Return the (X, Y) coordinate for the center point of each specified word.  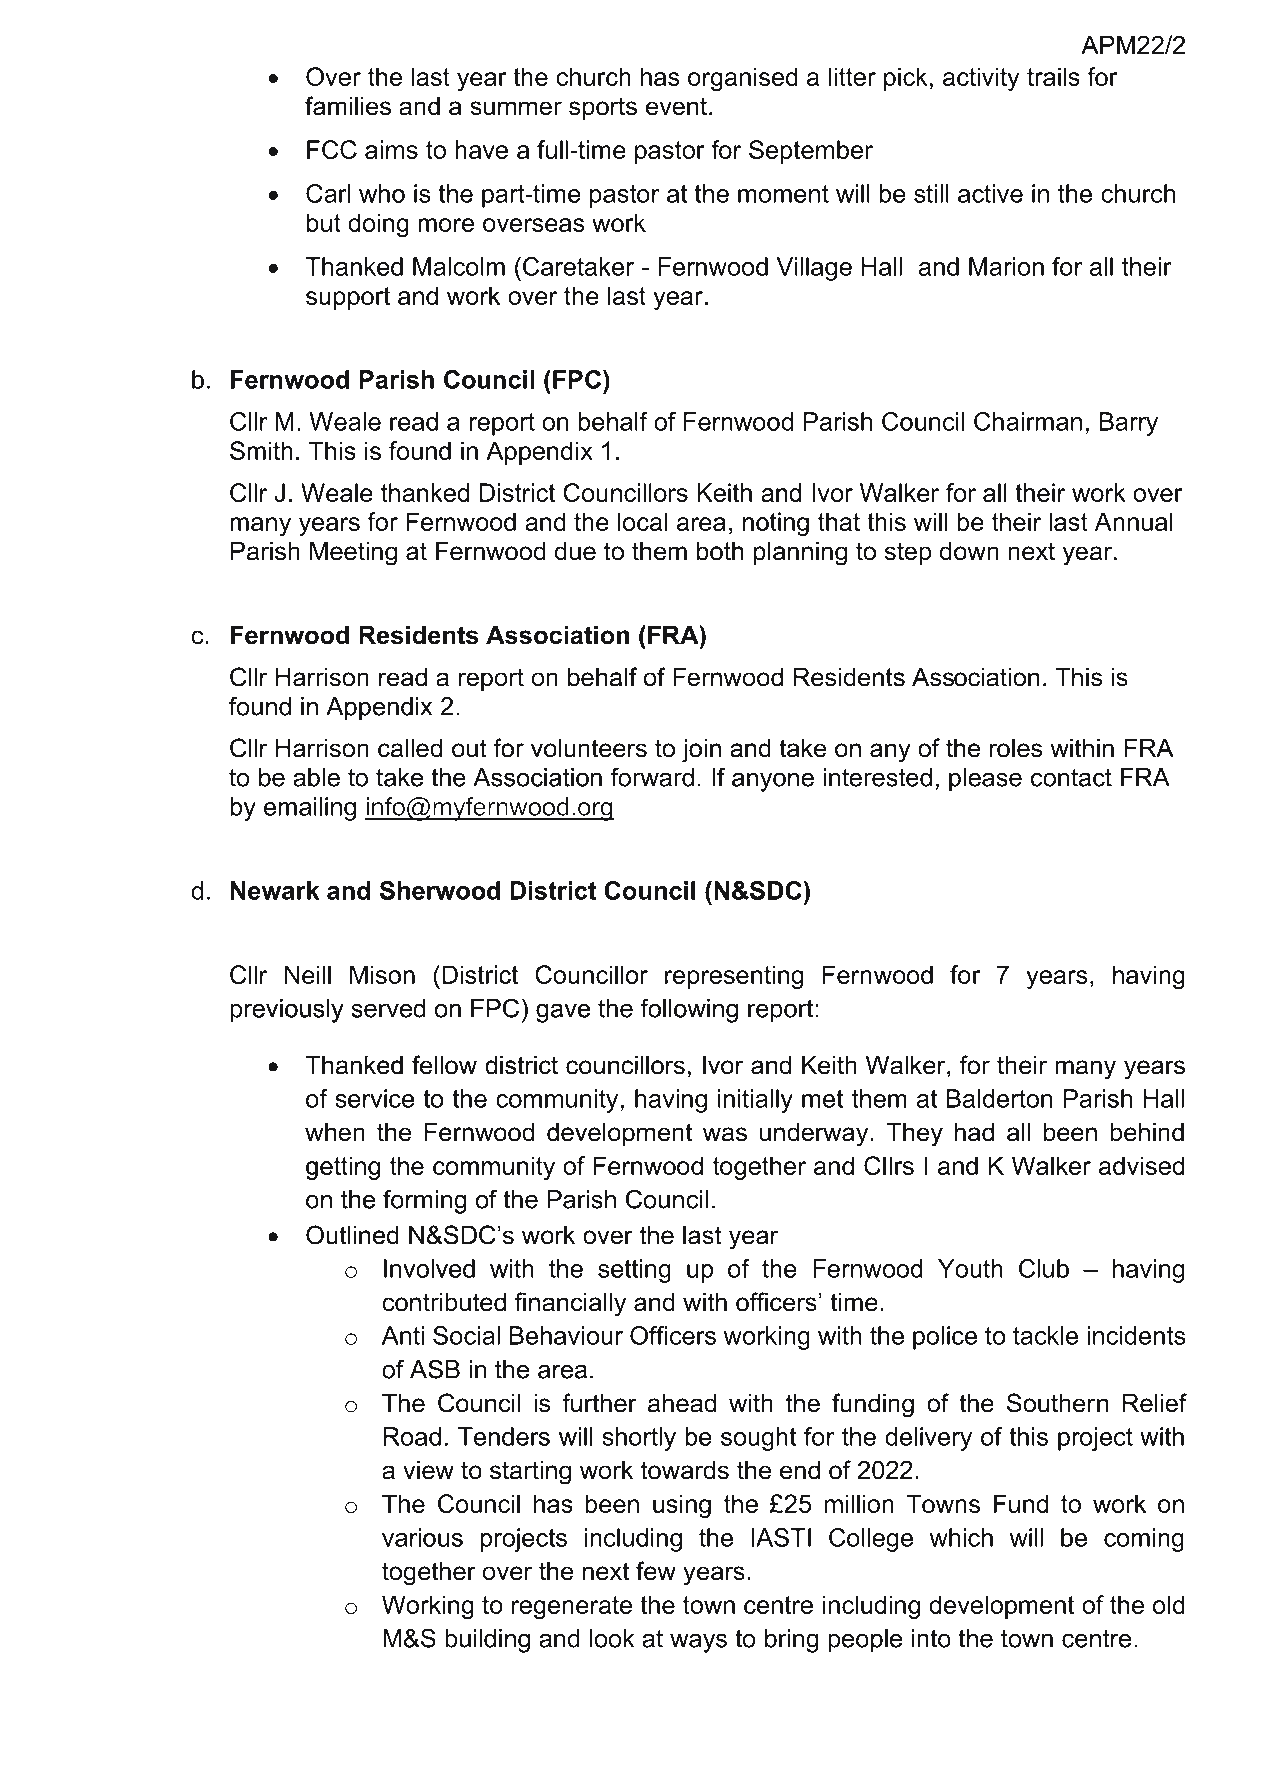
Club (1044, 1268)
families (348, 106)
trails (1053, 76)
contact (1071, 777)
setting (634, 1271)
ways (698, 1643)
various (422, 1537)
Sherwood (440, 890)
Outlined (352, 1235)
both (720, 551)
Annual (1134, 521)
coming (1144, 1540)
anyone (773, 782)
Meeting (353, 553)
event (676, 106)
